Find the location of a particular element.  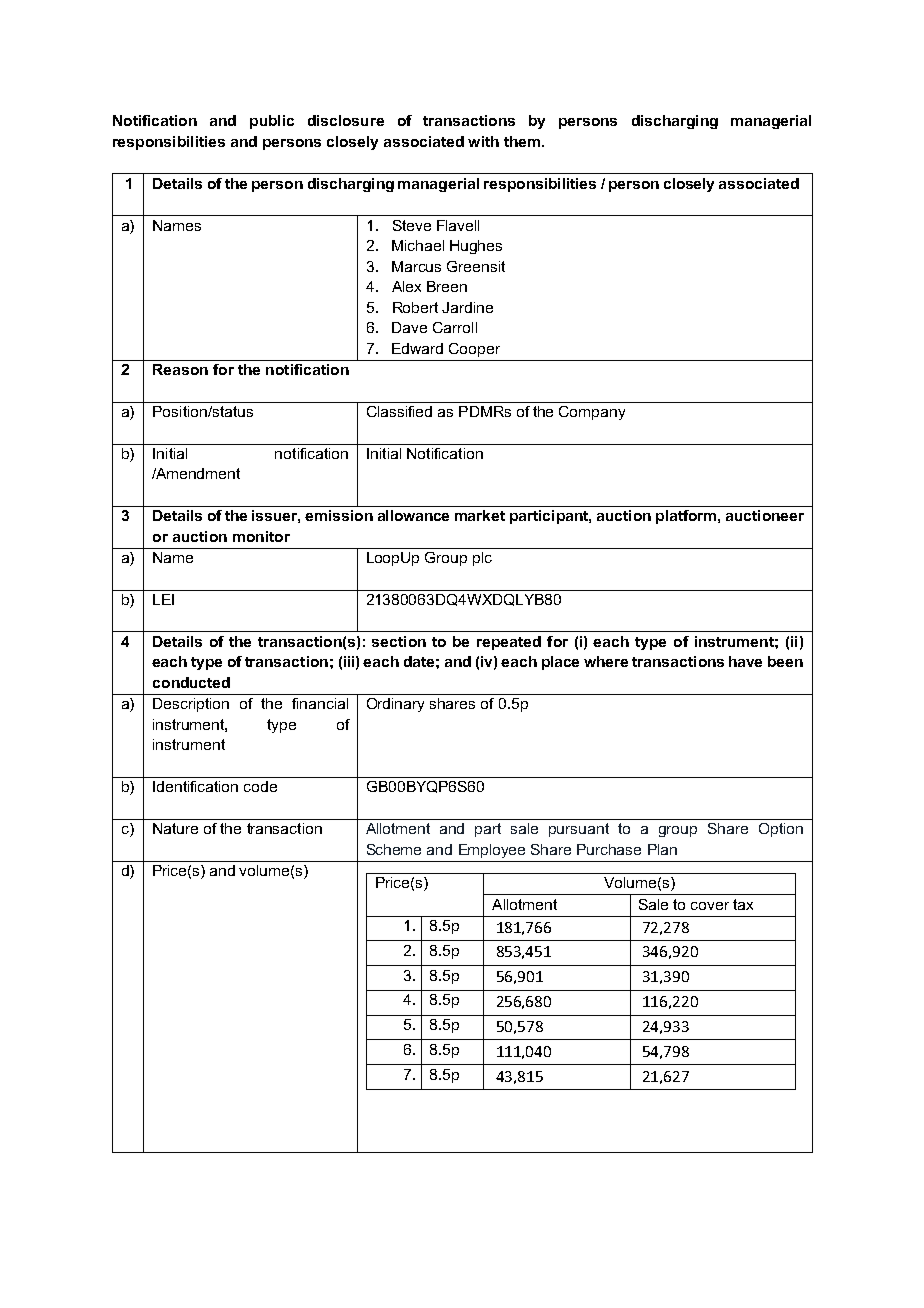

issuer is located at coordinates (276, 516).
